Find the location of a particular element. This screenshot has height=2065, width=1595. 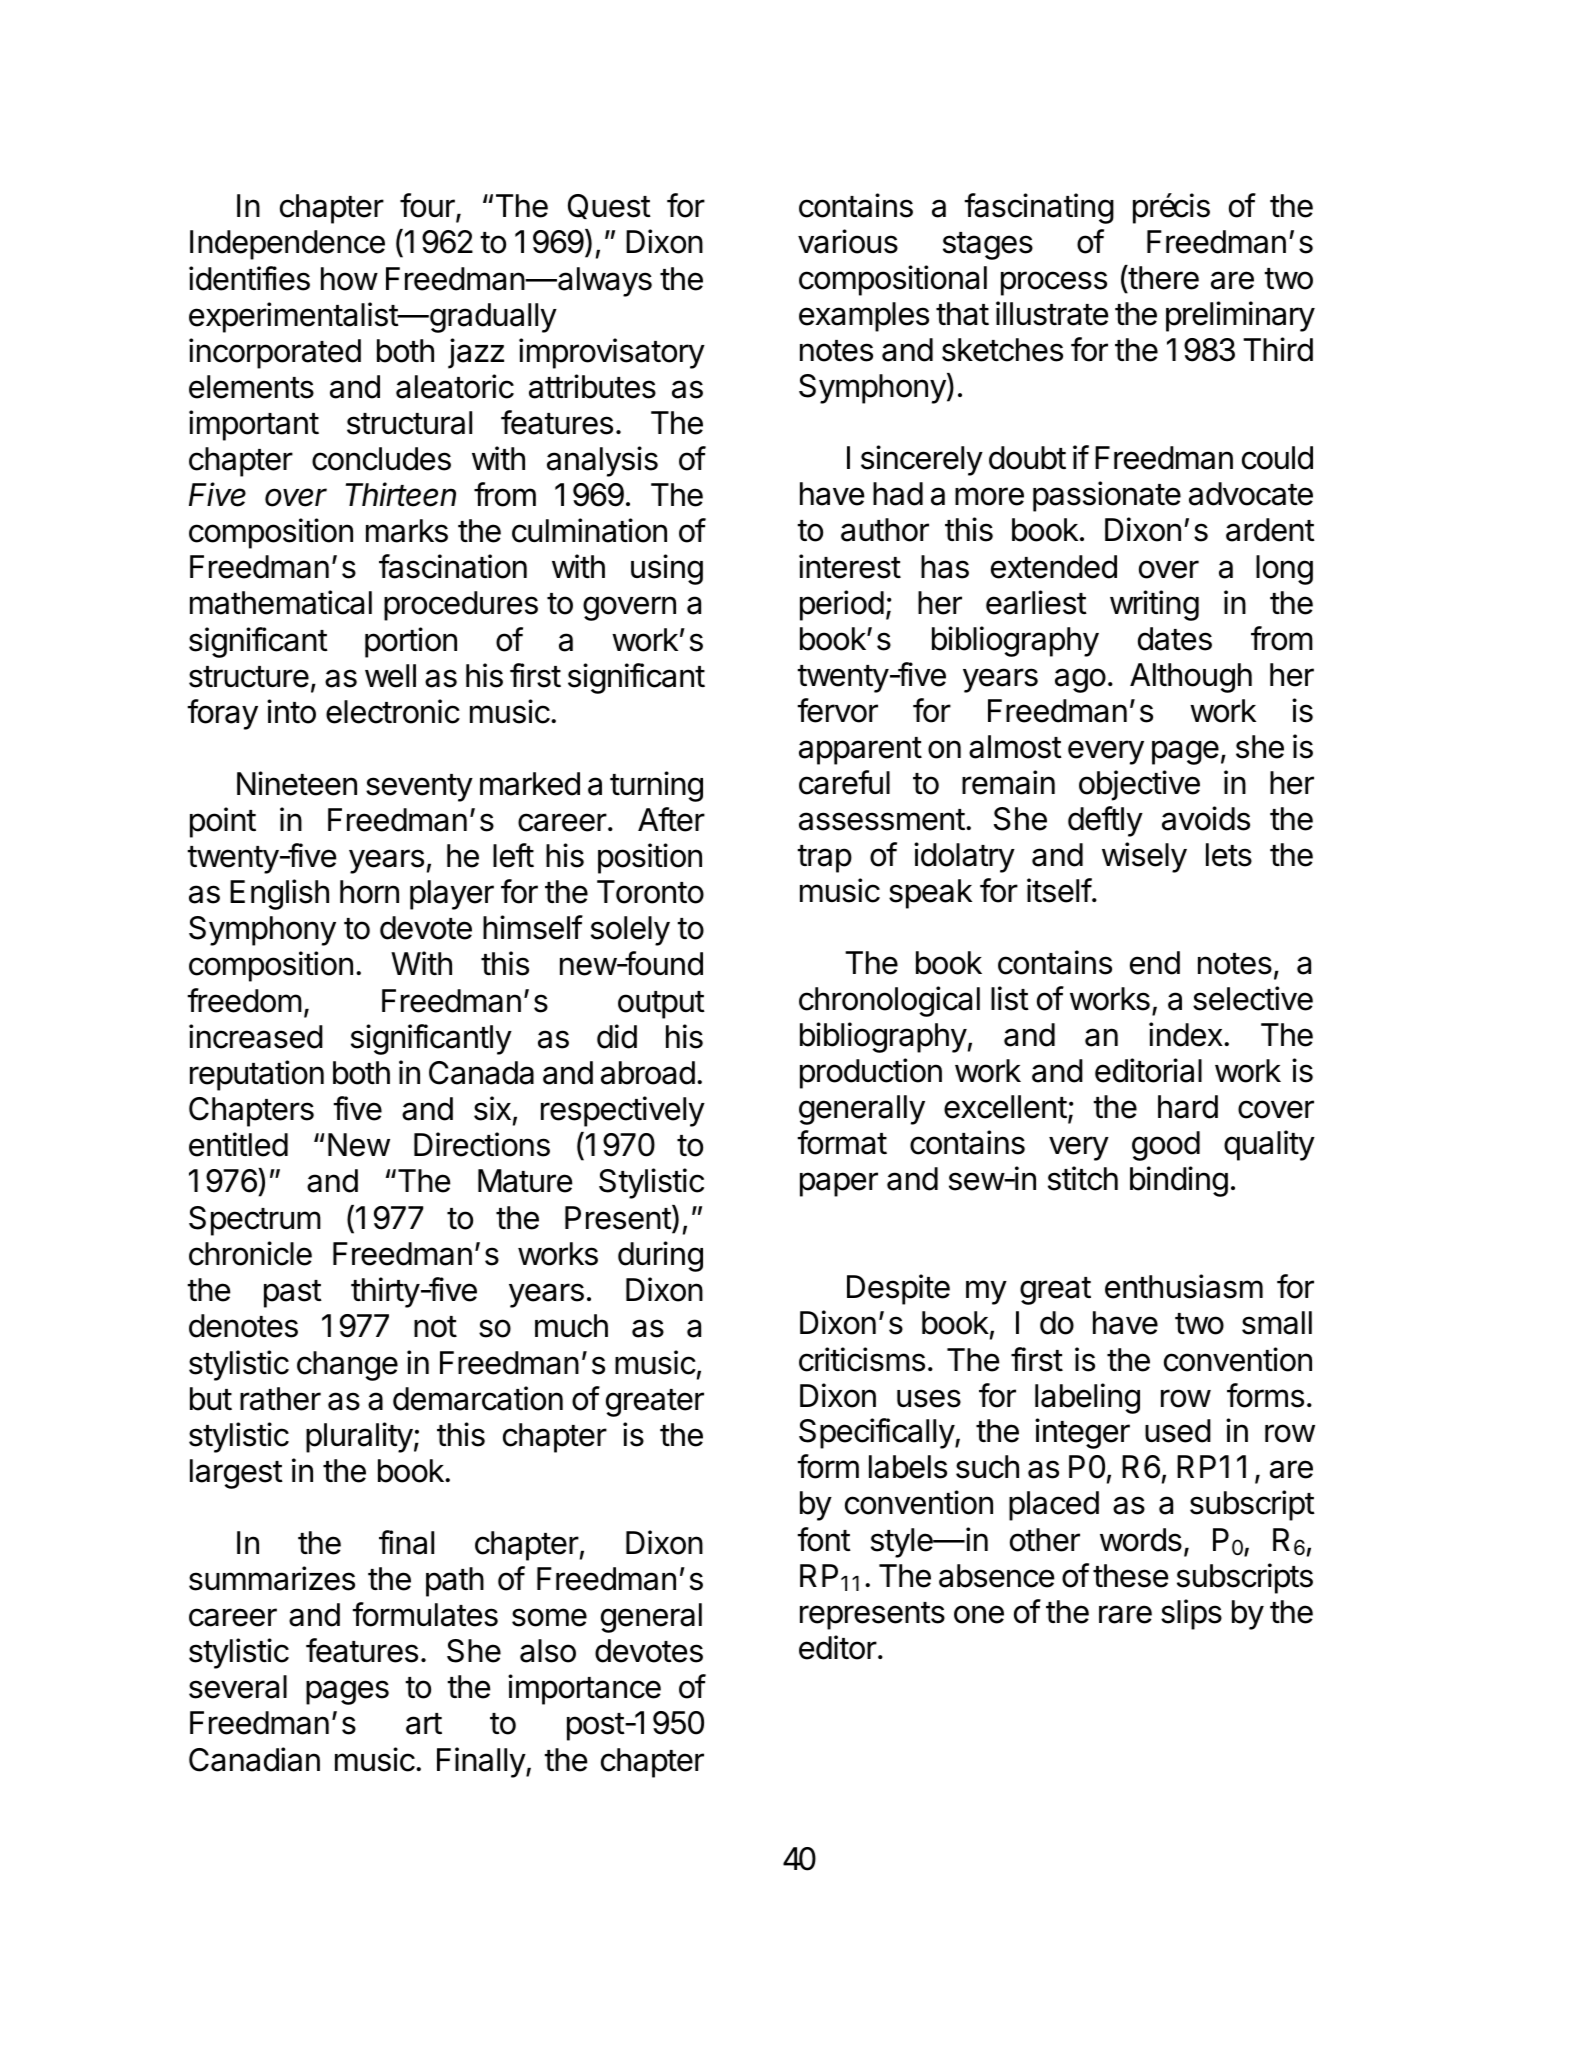

how is located at coordinates (349, 279).
